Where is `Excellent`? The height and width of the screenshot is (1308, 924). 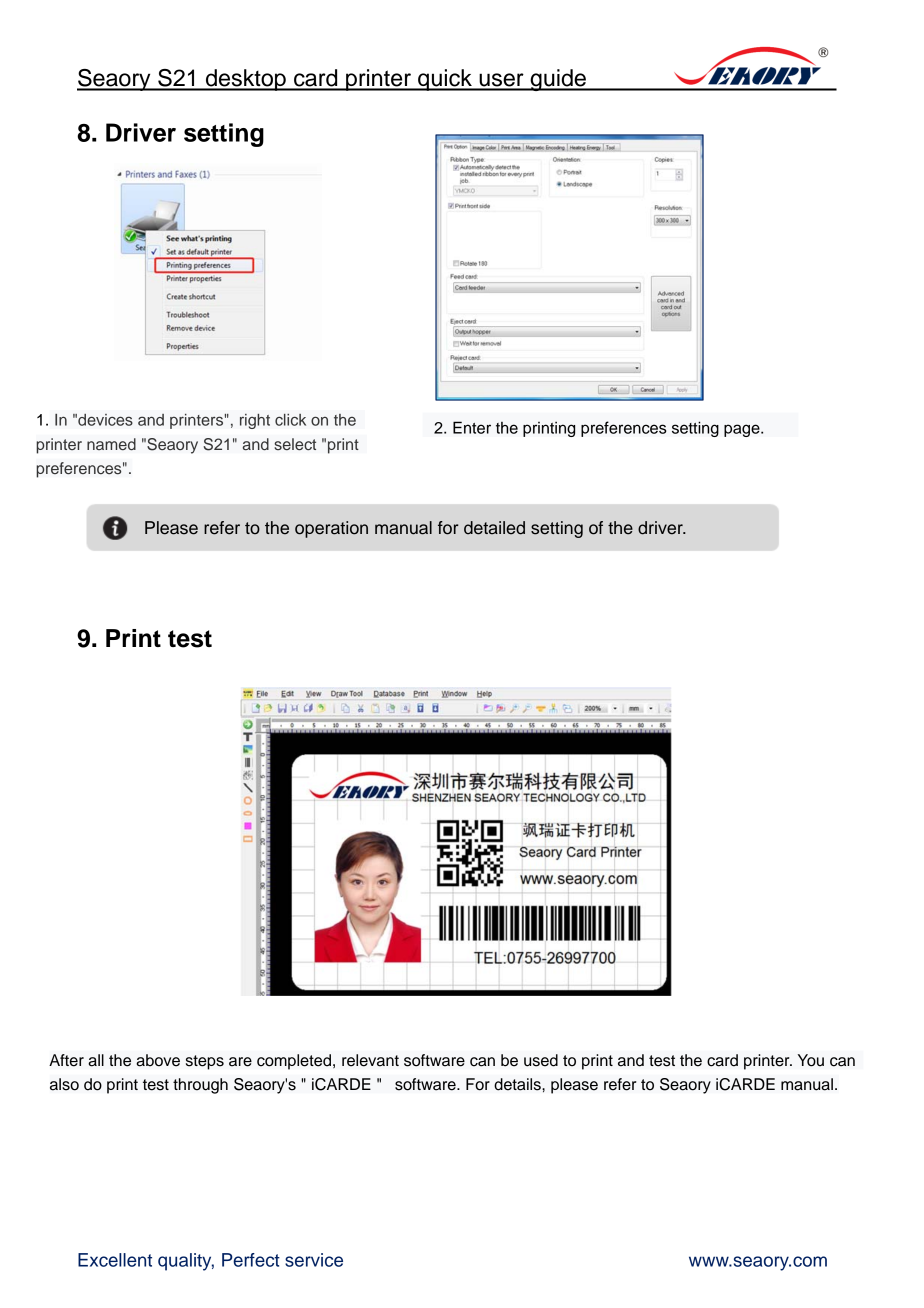 Excellent is located at coordinates (115, 1260).
